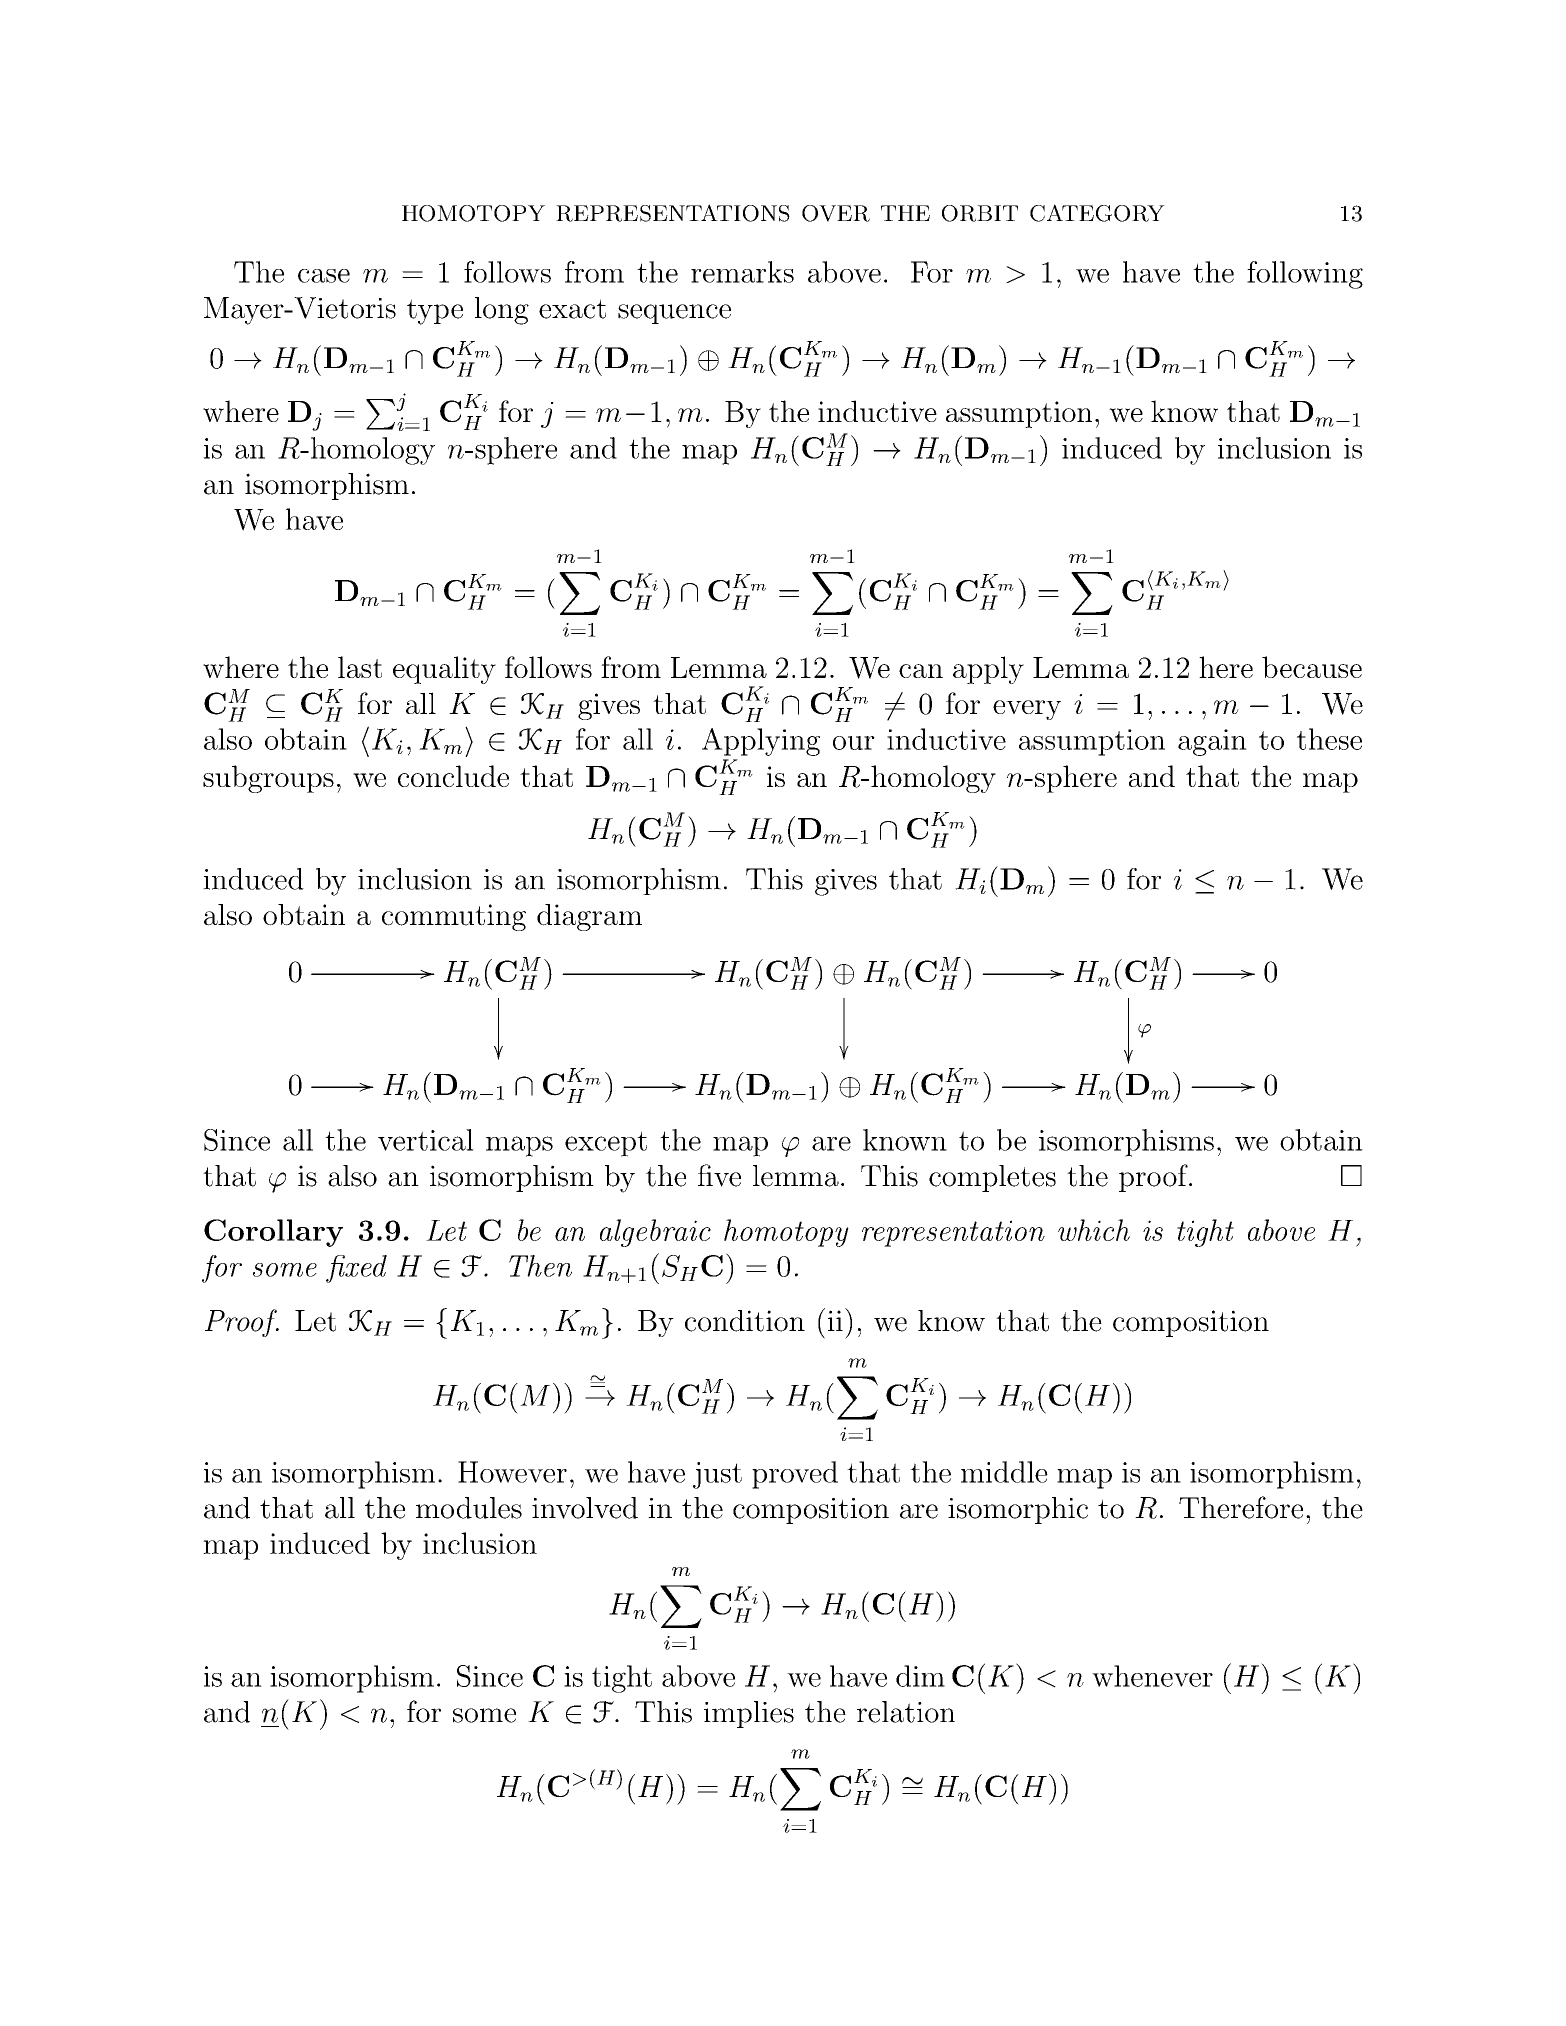 The height and width of the image is (2026, 1566). Describe the element at coordinates (454, 917) in the image. I see `commuting` at that location.
